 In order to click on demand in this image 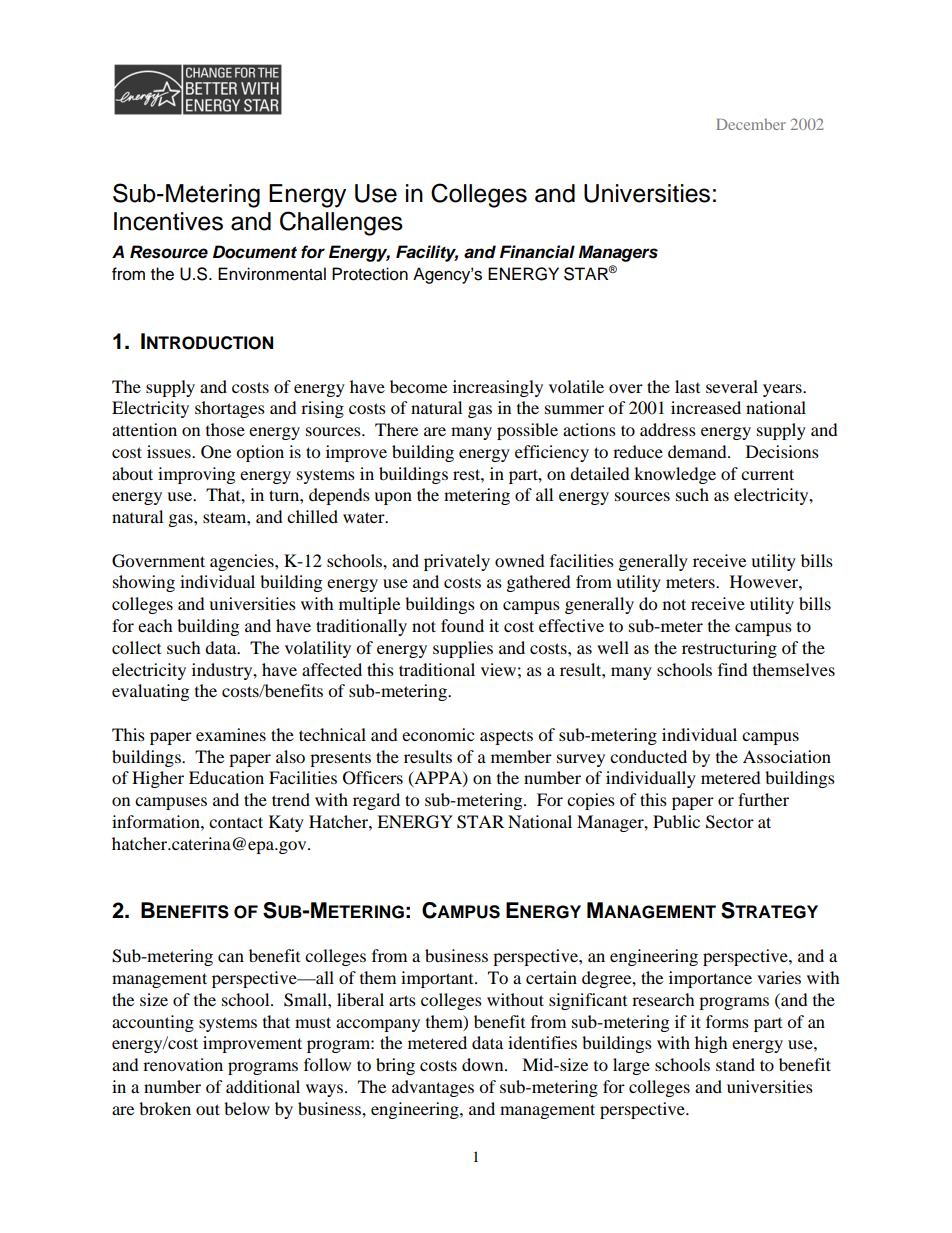, I will do `click(698, 451)`.
